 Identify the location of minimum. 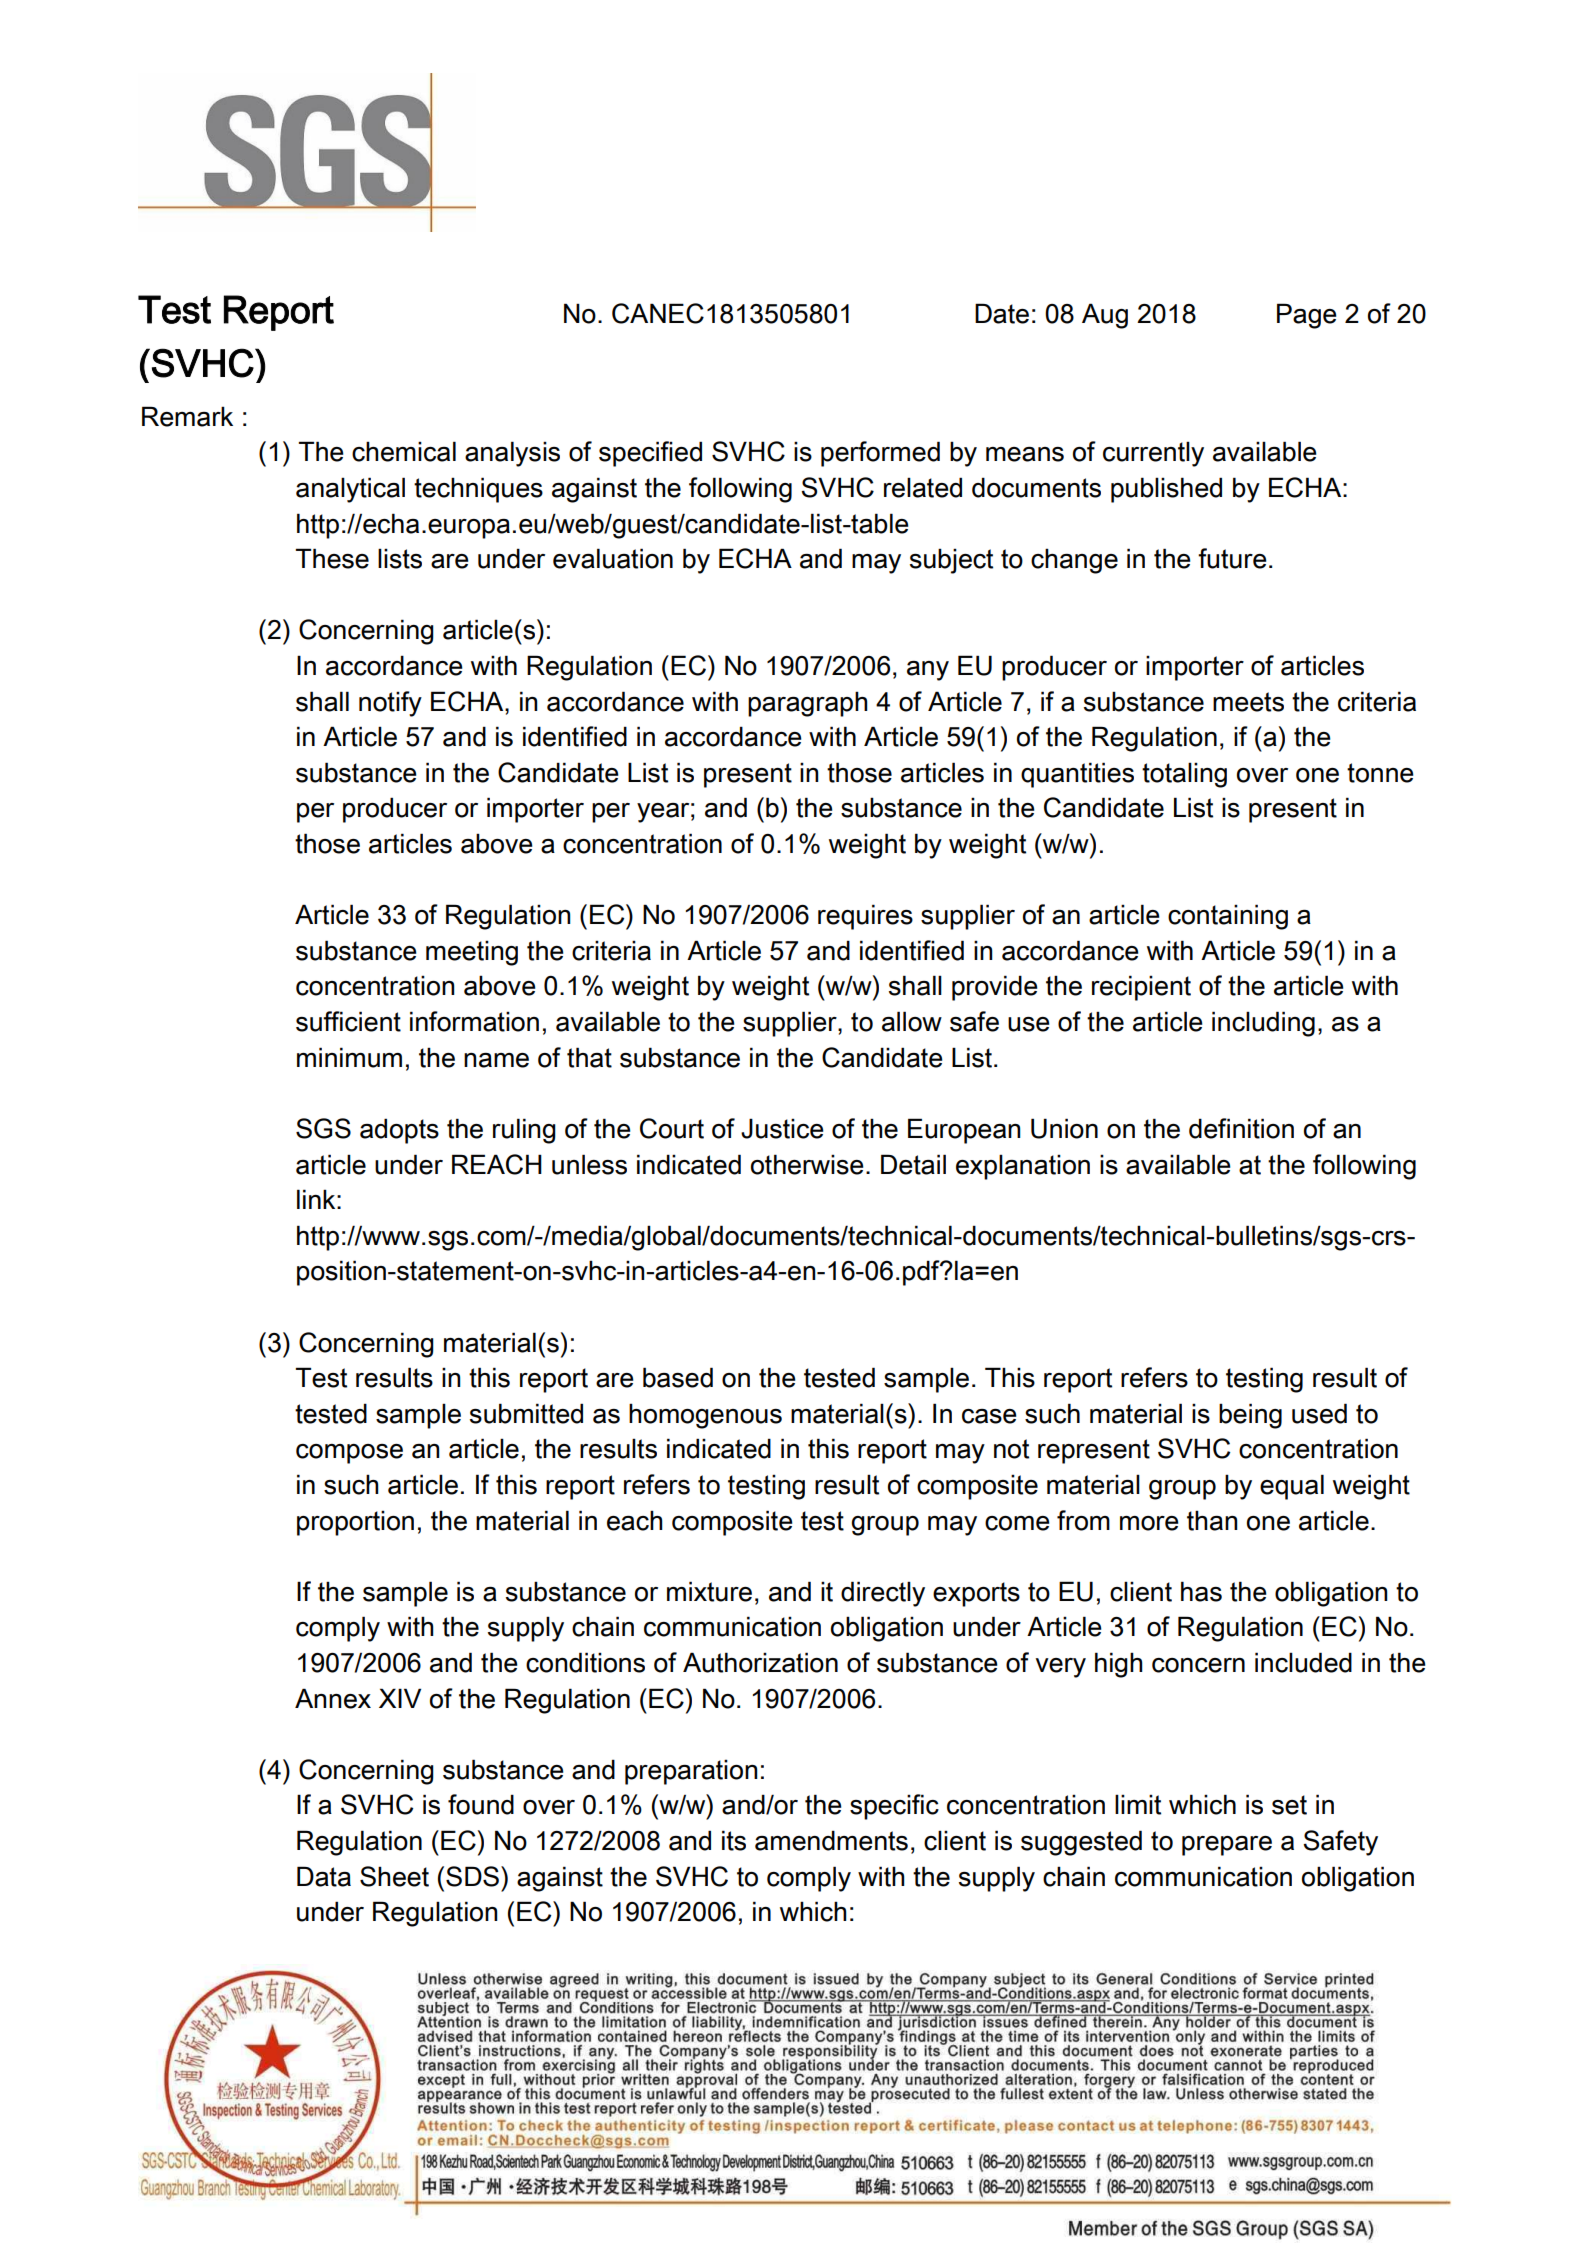
(349, 1057).
